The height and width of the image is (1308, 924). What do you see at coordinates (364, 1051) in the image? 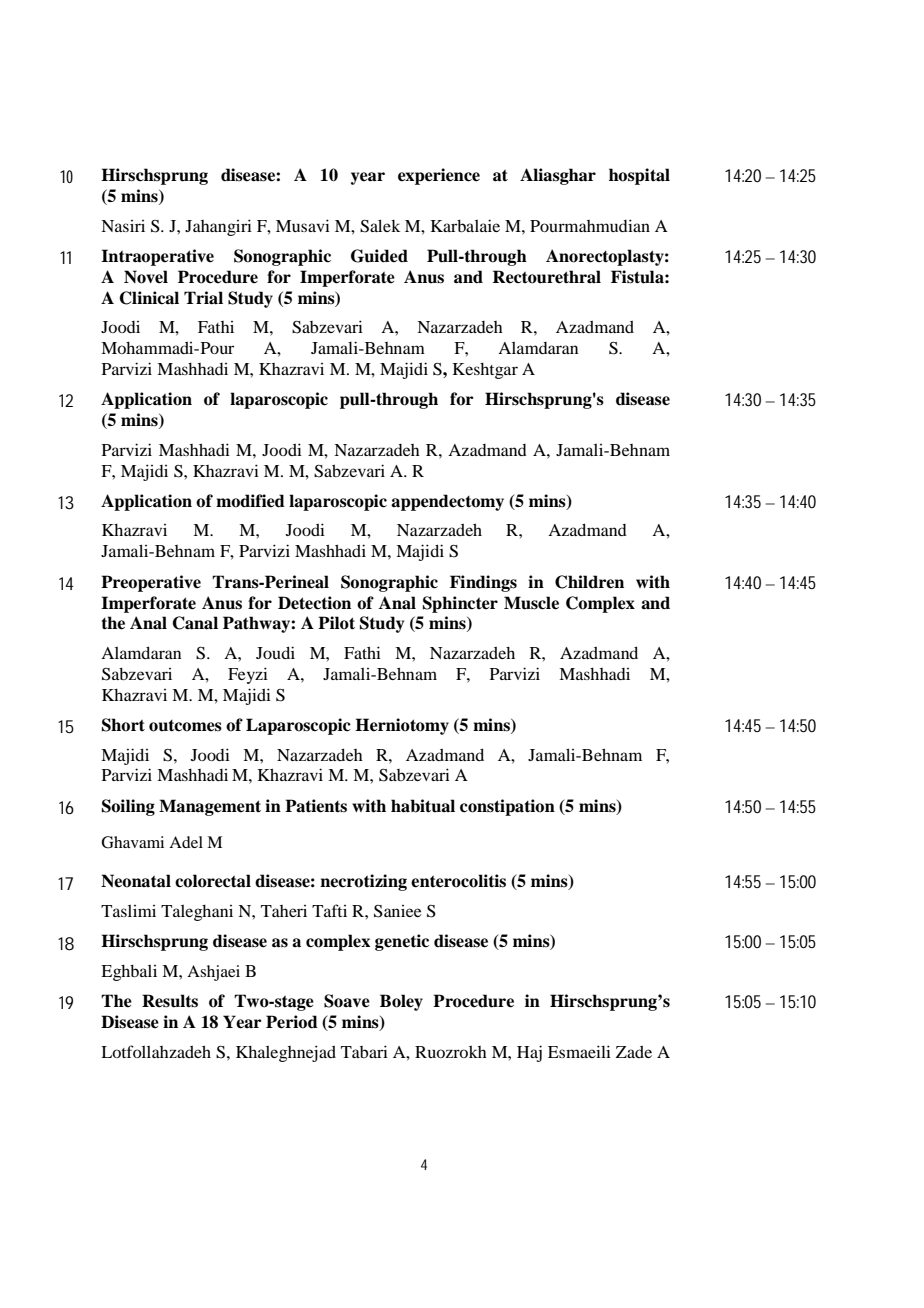
I see `Tabari` at bounding box center [364, 1051].
